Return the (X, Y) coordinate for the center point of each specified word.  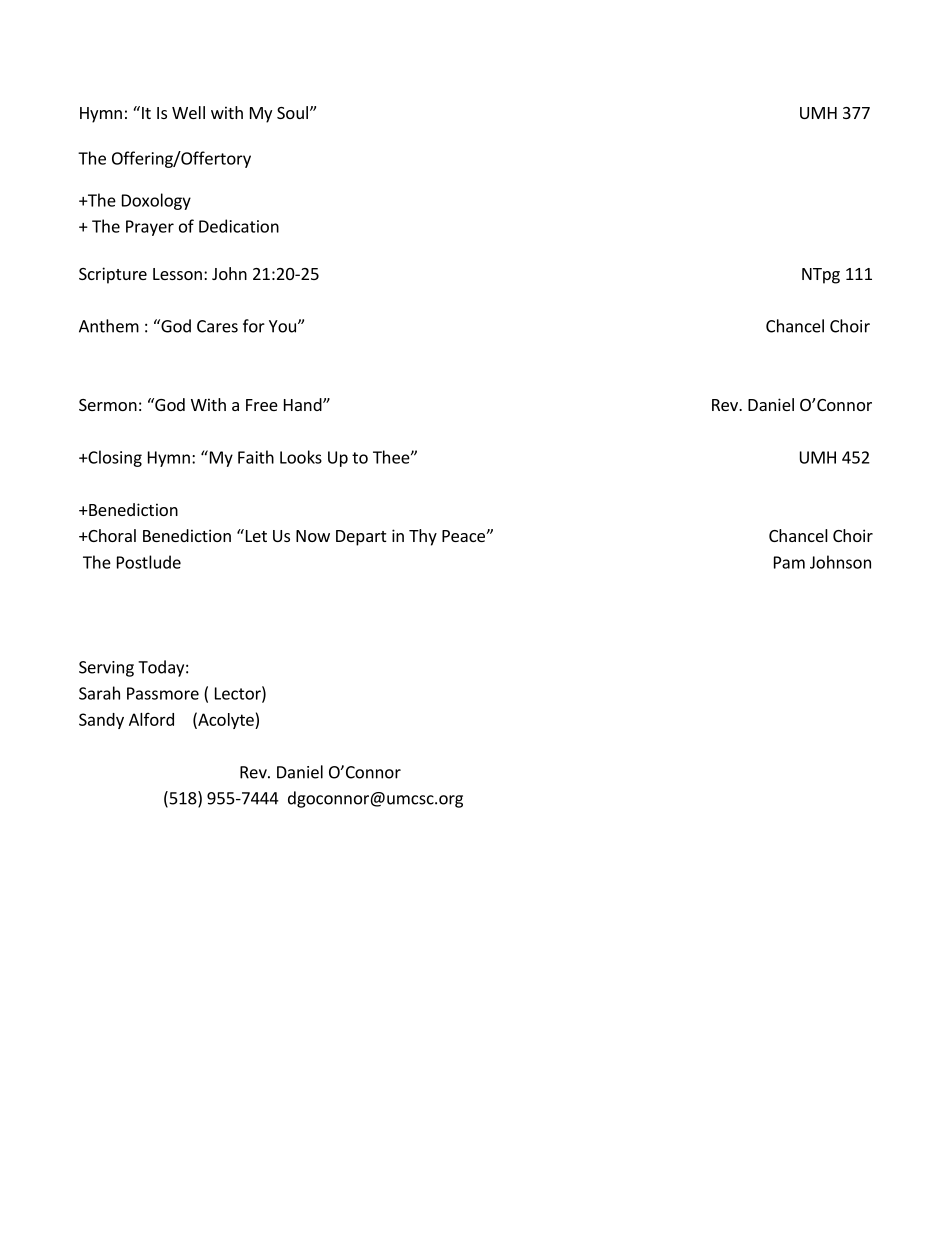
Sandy (101, 721)
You (282, 326)
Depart (361, 538)
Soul (292, 112)
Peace (463, 536)
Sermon (108, 405)
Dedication (239, 226)
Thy (423, 537)
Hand (304, 404)
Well (188, 112)
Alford (151, 719)
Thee (392, 457)
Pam (789, 562)
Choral (111, 535)
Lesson (177, 274)
